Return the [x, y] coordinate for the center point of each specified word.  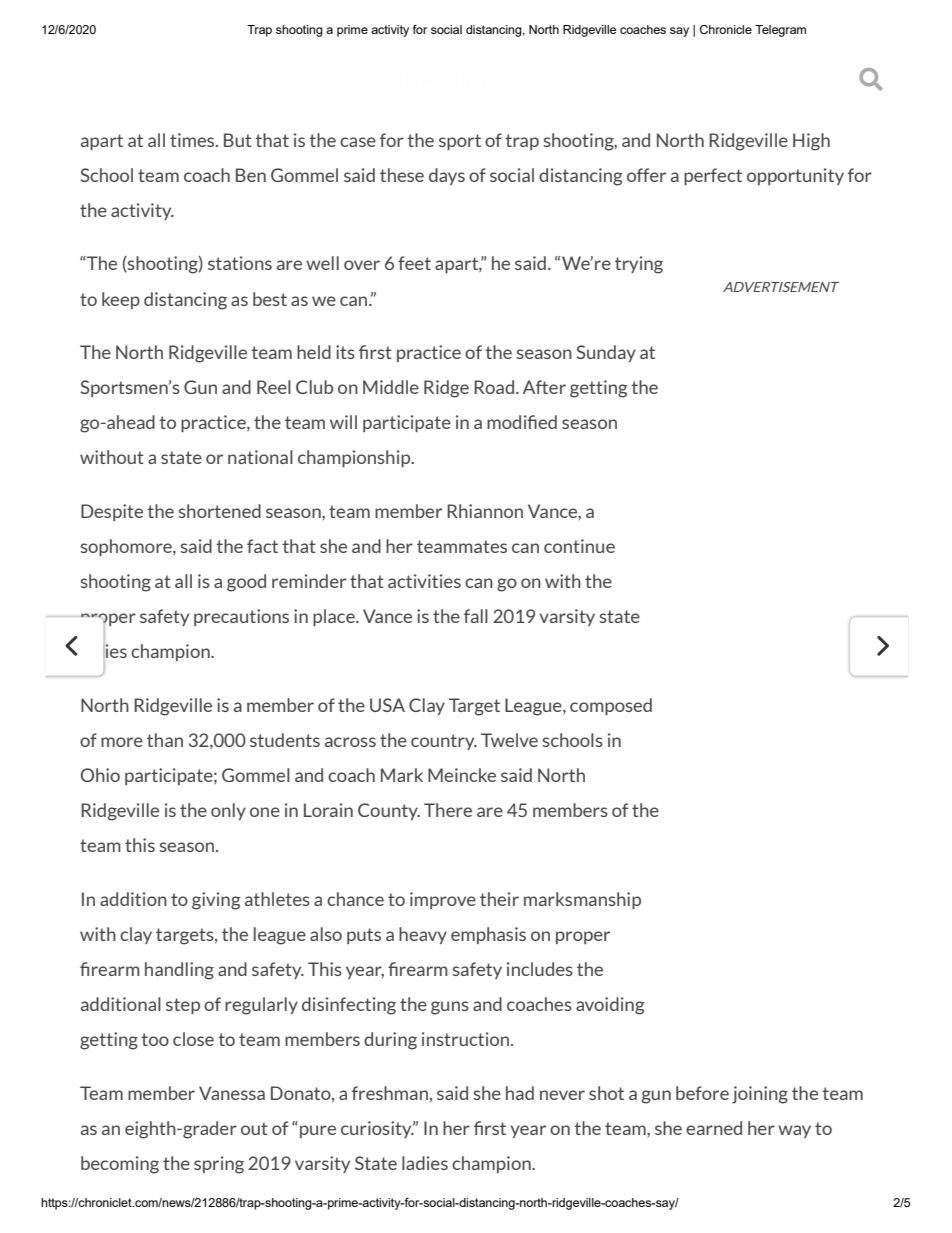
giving [216, 901]
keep [121, 300]
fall [476, 616]
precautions [241, 617]
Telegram [780, 31]
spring [219, 1165]
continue [579, 546]
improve [443, 900]
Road [494, 387]
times [193, 140]
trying [639, 265]
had [520, 1093]
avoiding [610, 1006]
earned [714, 1128]
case [358, 142]
